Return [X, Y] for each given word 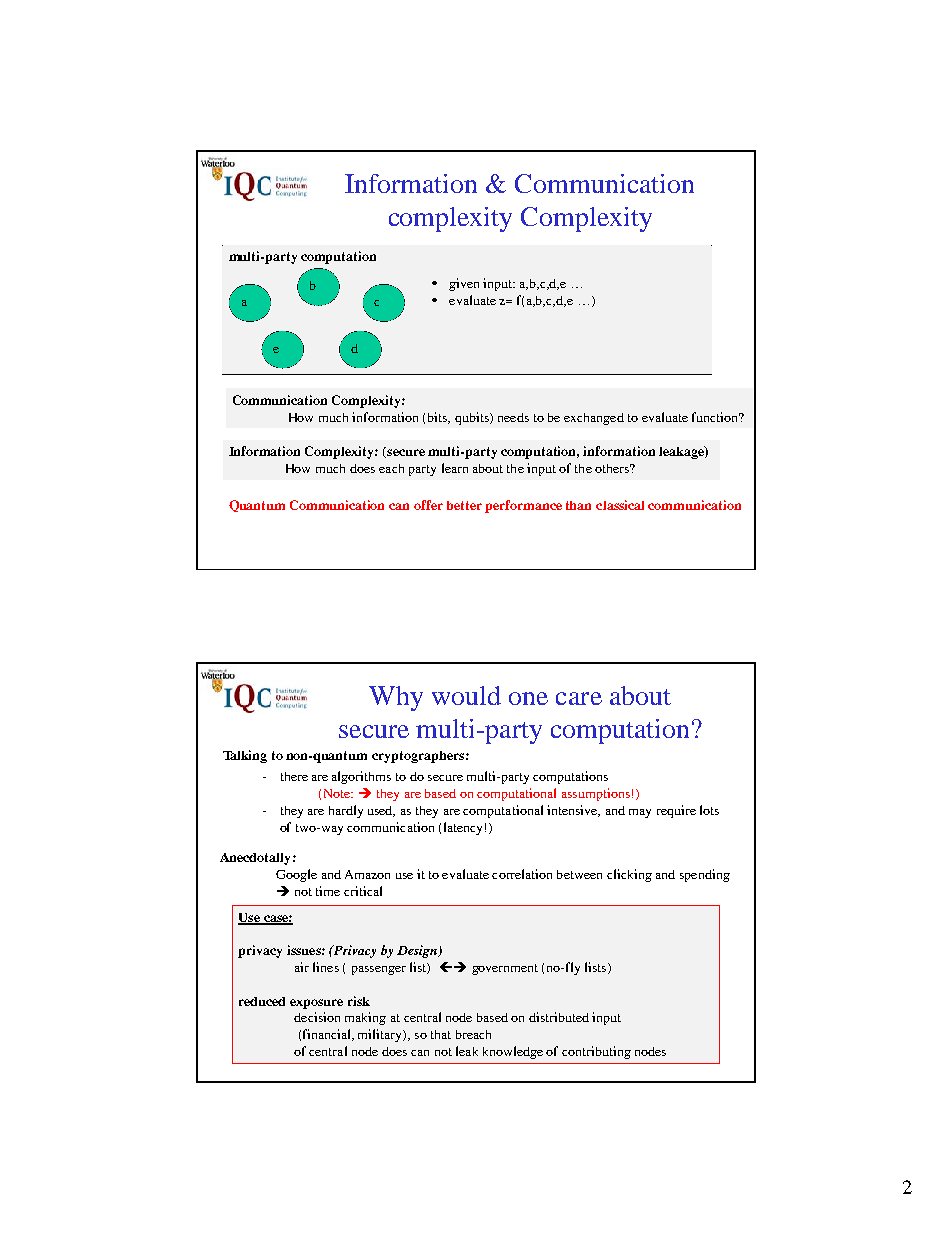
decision [317, 1017]
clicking [629, 875]
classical [620, 505]
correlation [522, 874]
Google [296, 875]
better [464, 505]
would [466, 695]
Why [396, 698]
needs [513, 417]
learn [455, 468]
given [464, 284]
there [294, 776]
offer [428, 505]
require [676, 811]
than [578, 505]
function [716, 417]
